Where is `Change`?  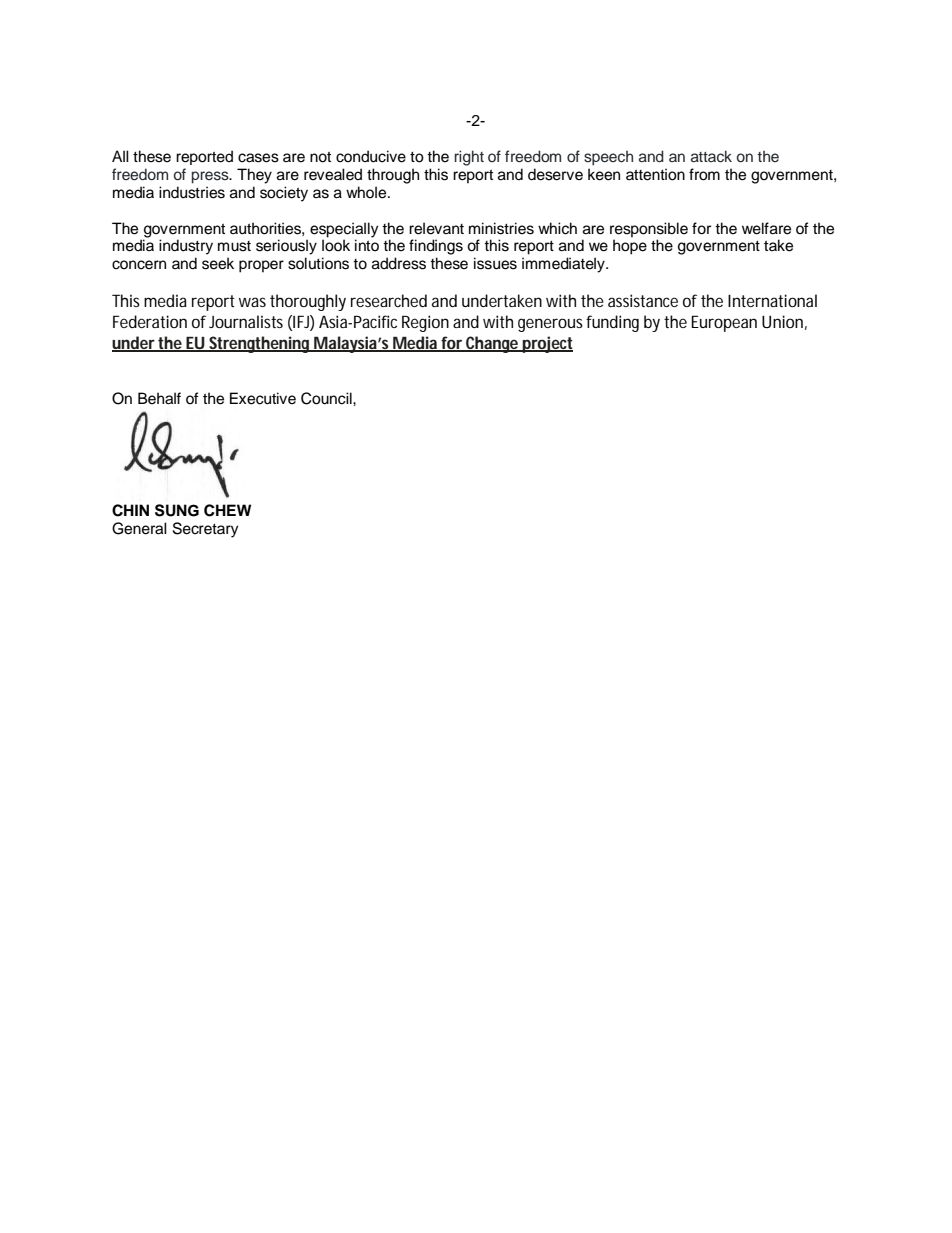 Change is located at coordinates (492, 344).
